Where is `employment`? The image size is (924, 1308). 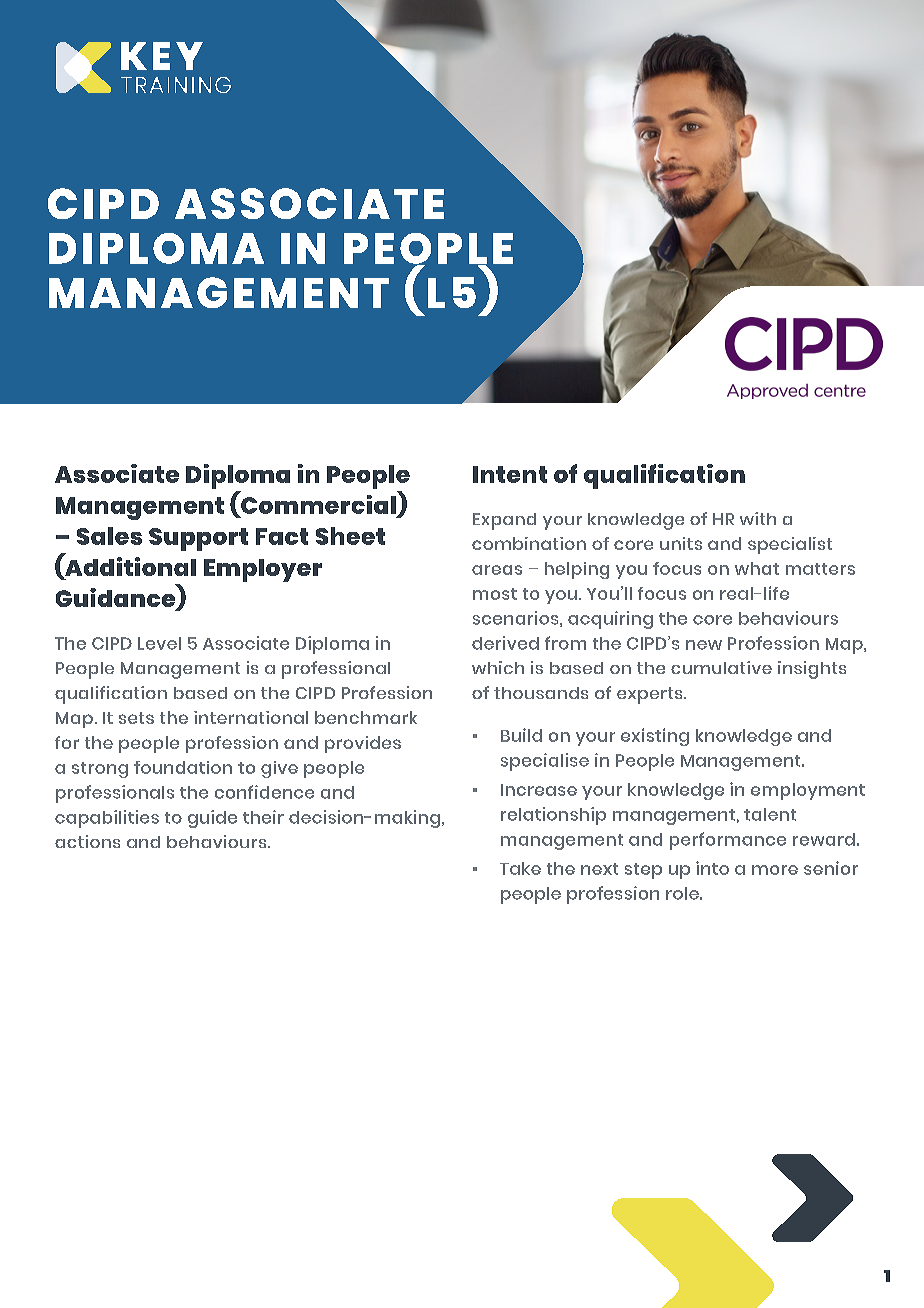
employment is located at coordinates (808, 791).
